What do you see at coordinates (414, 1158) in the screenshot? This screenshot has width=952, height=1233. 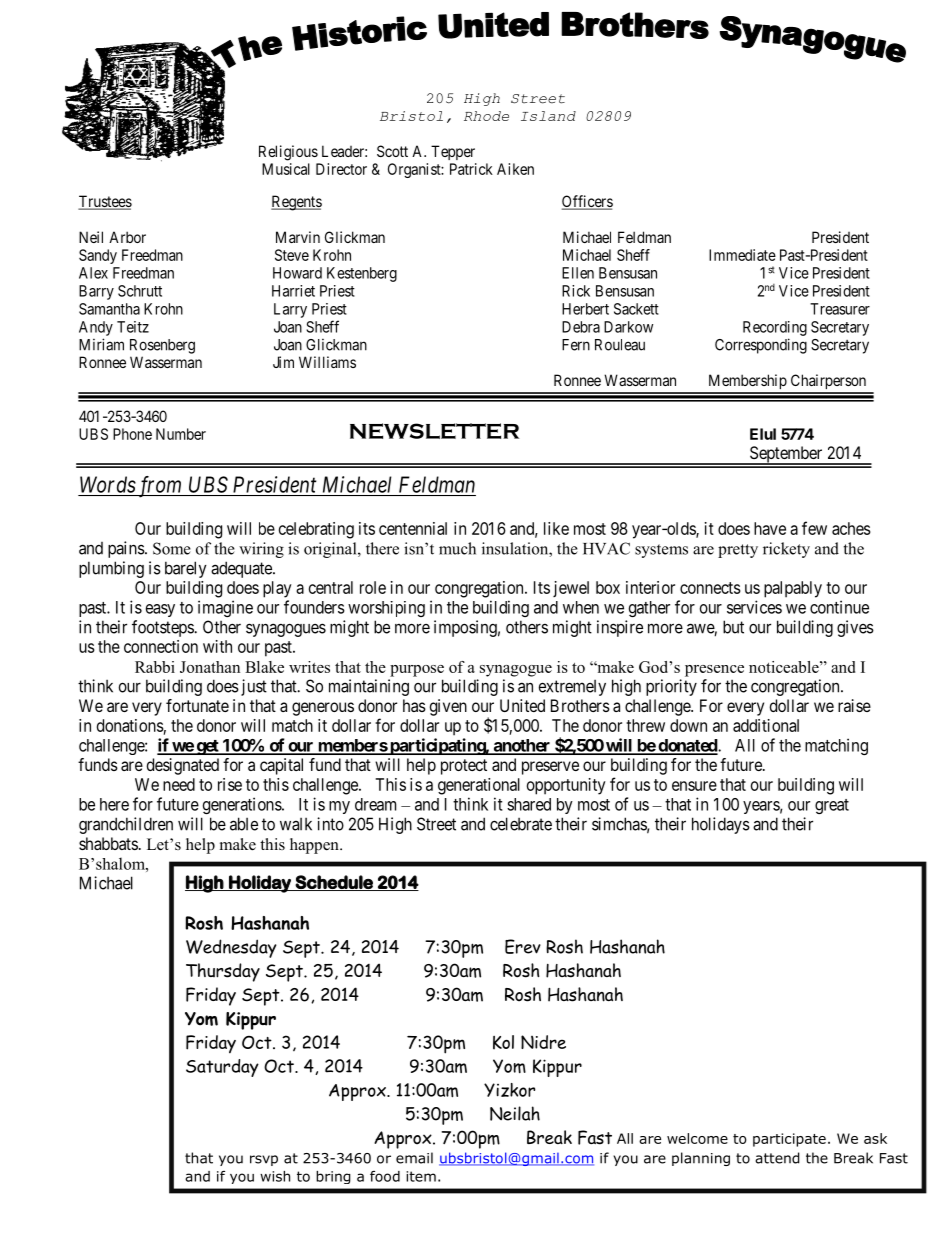 I see `email` at bounding box center [414, 1158].
